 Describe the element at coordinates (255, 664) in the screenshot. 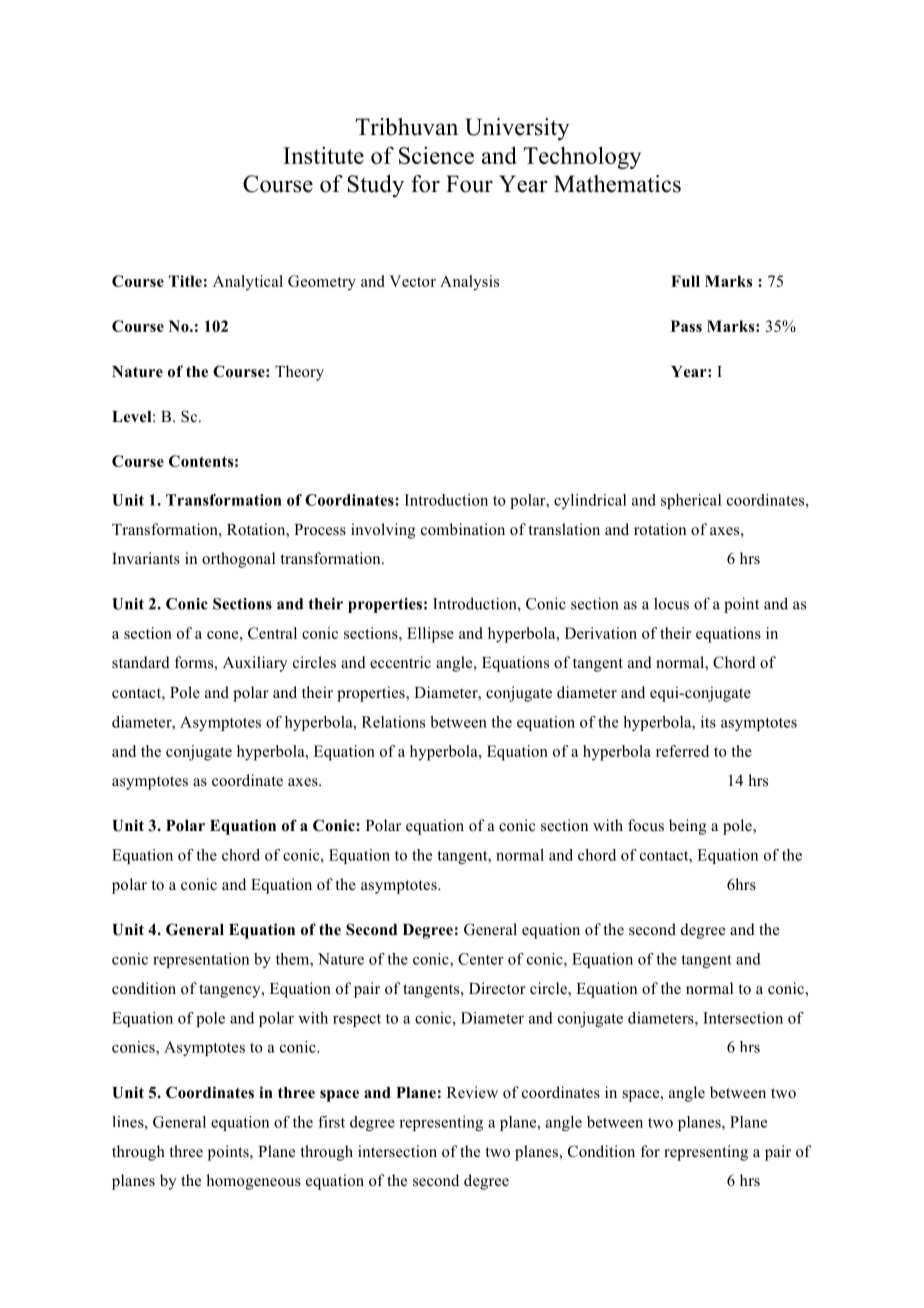

I see `Auxiliary` at that location.
